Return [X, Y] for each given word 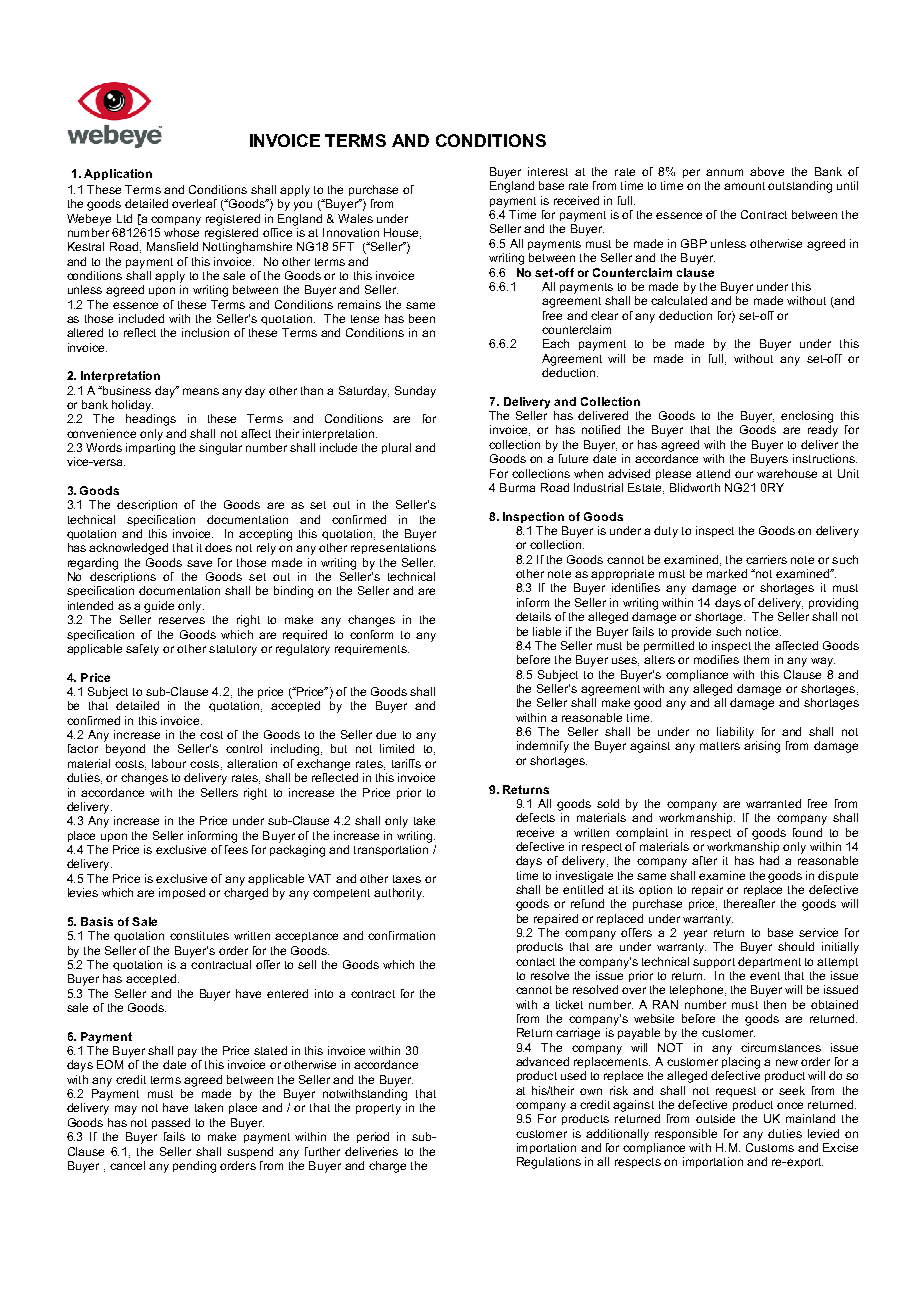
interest [548, 171]
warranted [773, 803]
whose [181, 231]
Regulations [549, 1163]
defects [535, 817]
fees [236, 848]
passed [171, 1123]
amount [744, 186]
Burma [517, 487]
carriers [766, 559]
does [218, 547]
